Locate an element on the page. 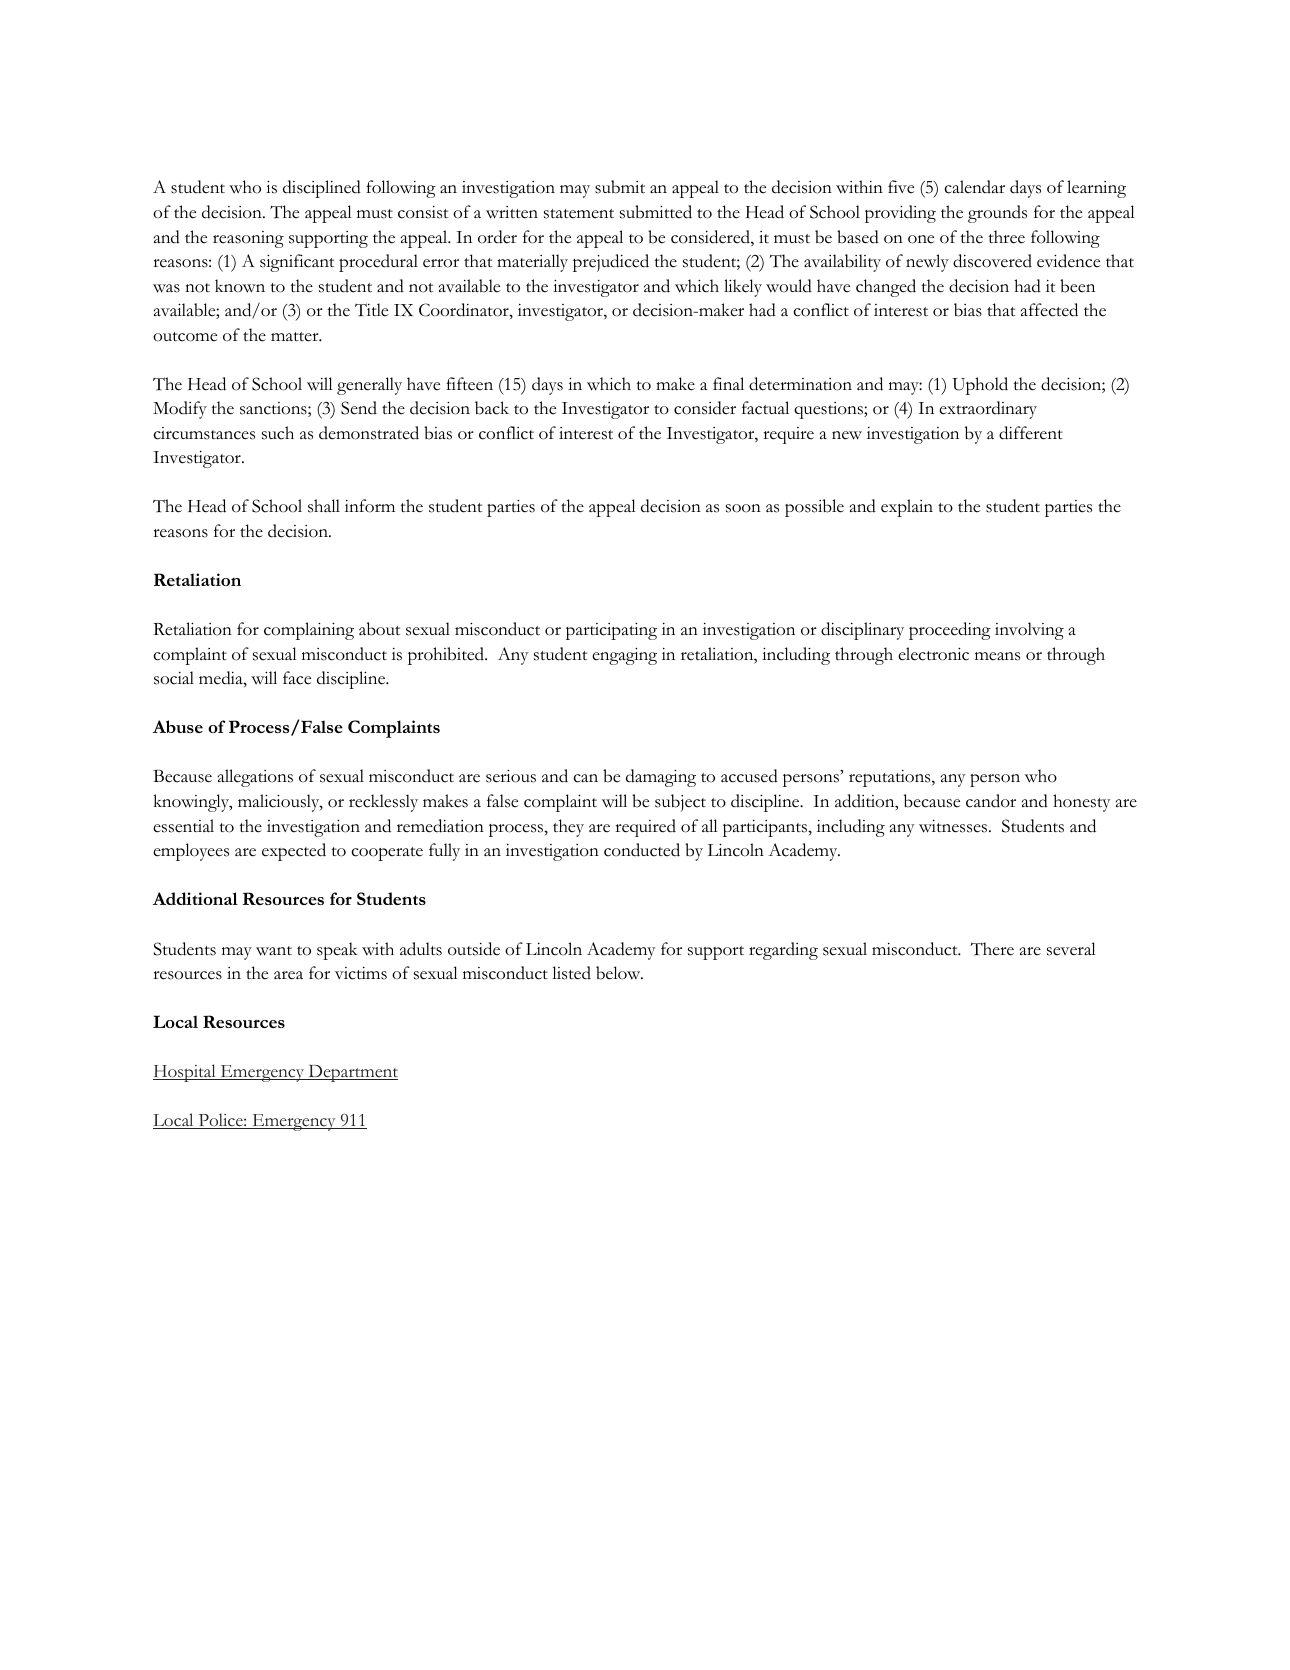  damaging is located at coordinates (661, 778).
